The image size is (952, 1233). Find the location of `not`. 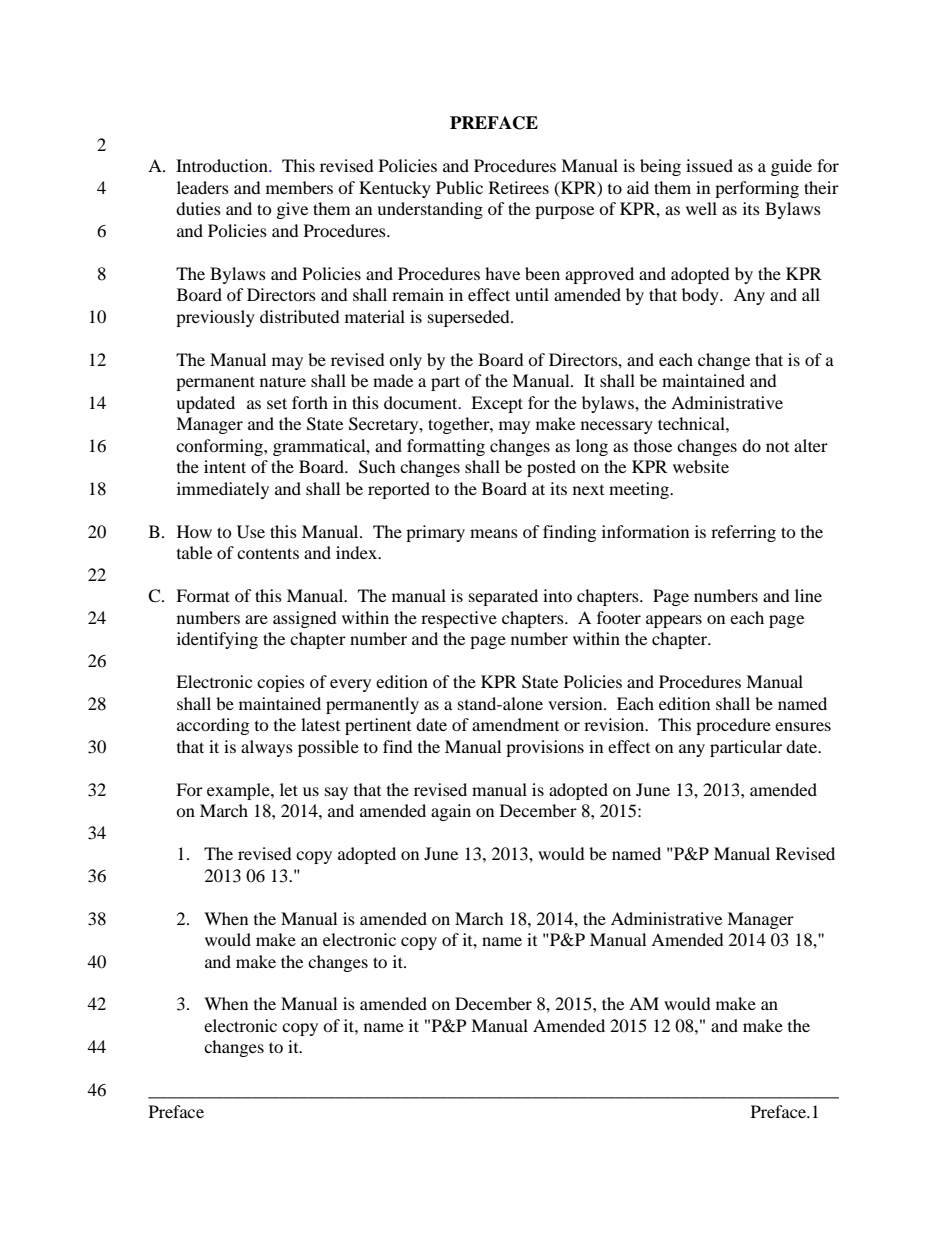

not is located at coordinates (777, 447).
